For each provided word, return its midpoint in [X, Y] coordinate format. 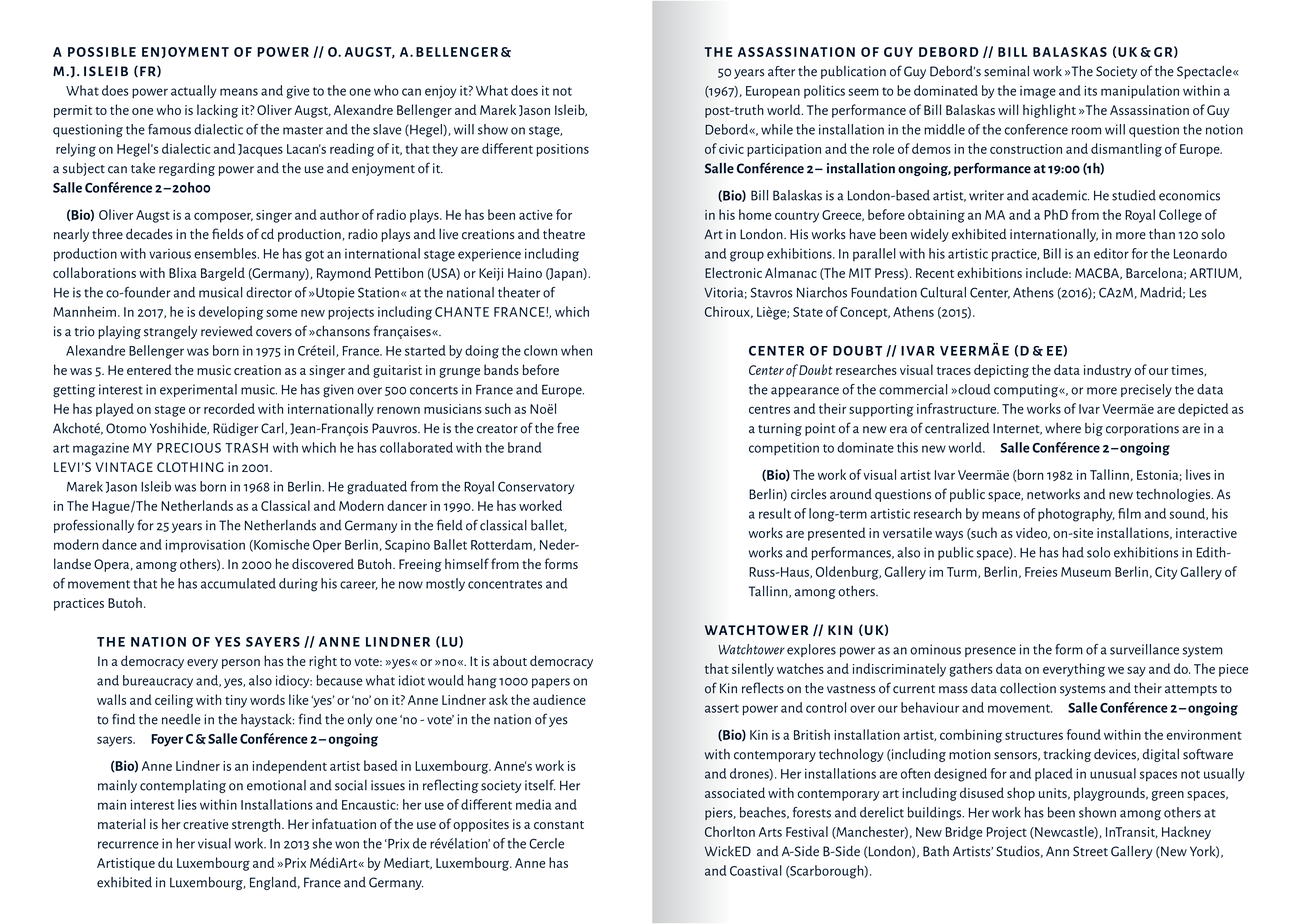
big [1094, 429]
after [781, 71]
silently [753, 670]
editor [1111, 253]
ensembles [226, 253]
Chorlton [730, 831]
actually [194, 92]
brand [525, 447]
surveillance [1144, 649]
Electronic [733, 272]
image [1038, 92]
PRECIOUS [189, 448]
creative [206, 824]
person [241, 664]
